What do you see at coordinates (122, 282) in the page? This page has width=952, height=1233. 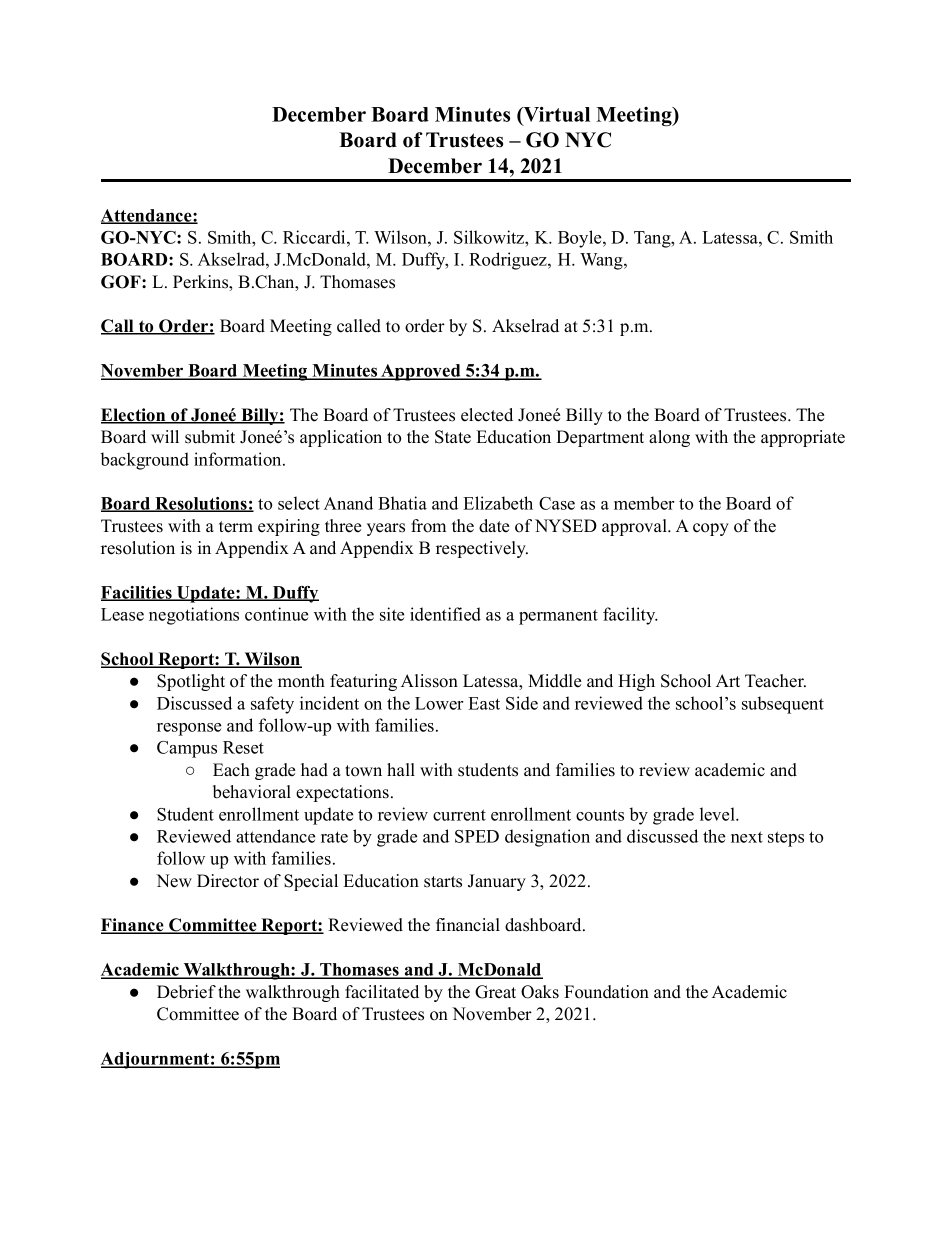 I see `GOF` at bounding box center [122, 282].
